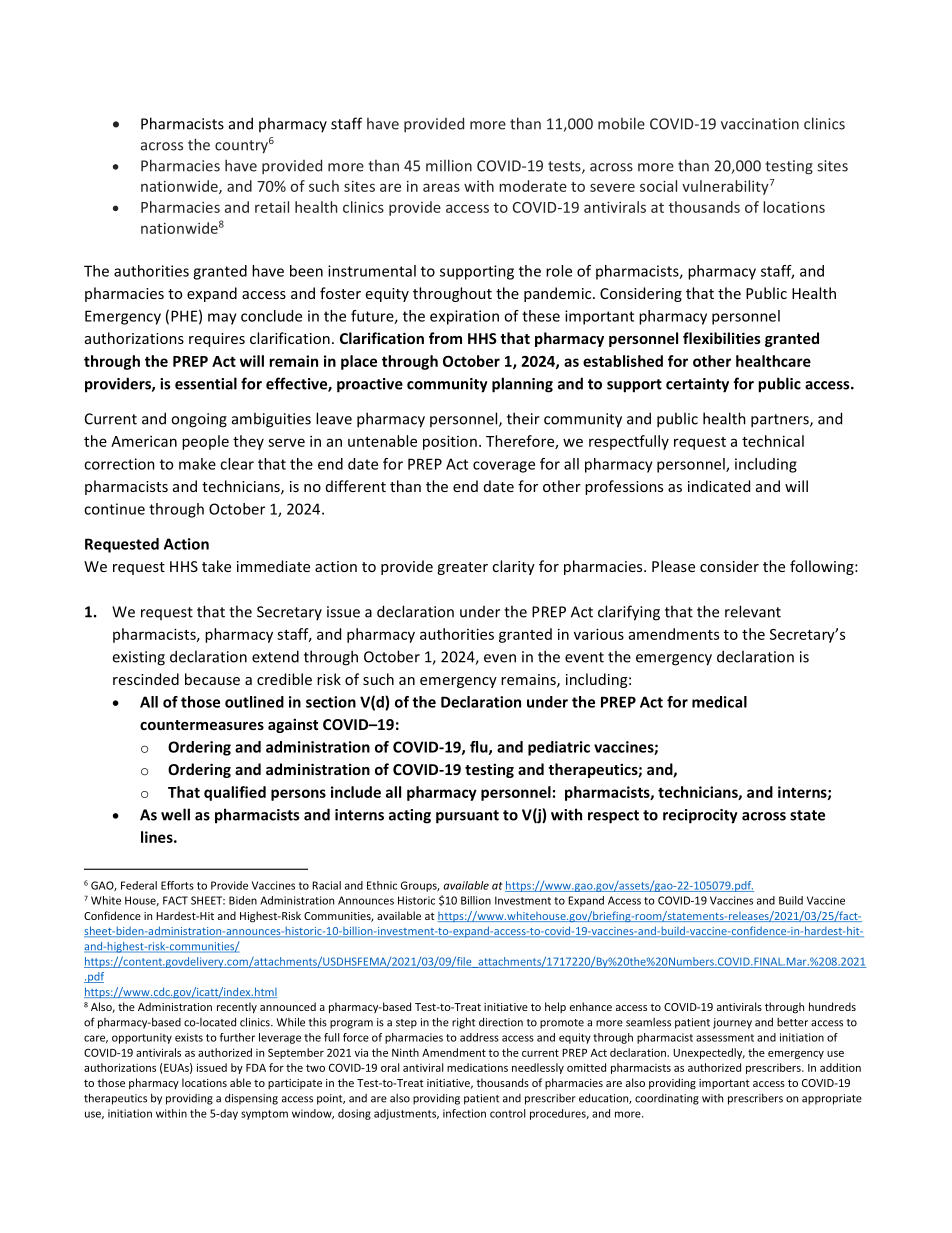 The height and width of the document is (1233, 952). What do you see at coordinates (177, 885) in the document?
I see `Efforts` at bounding box center [177, 885].
